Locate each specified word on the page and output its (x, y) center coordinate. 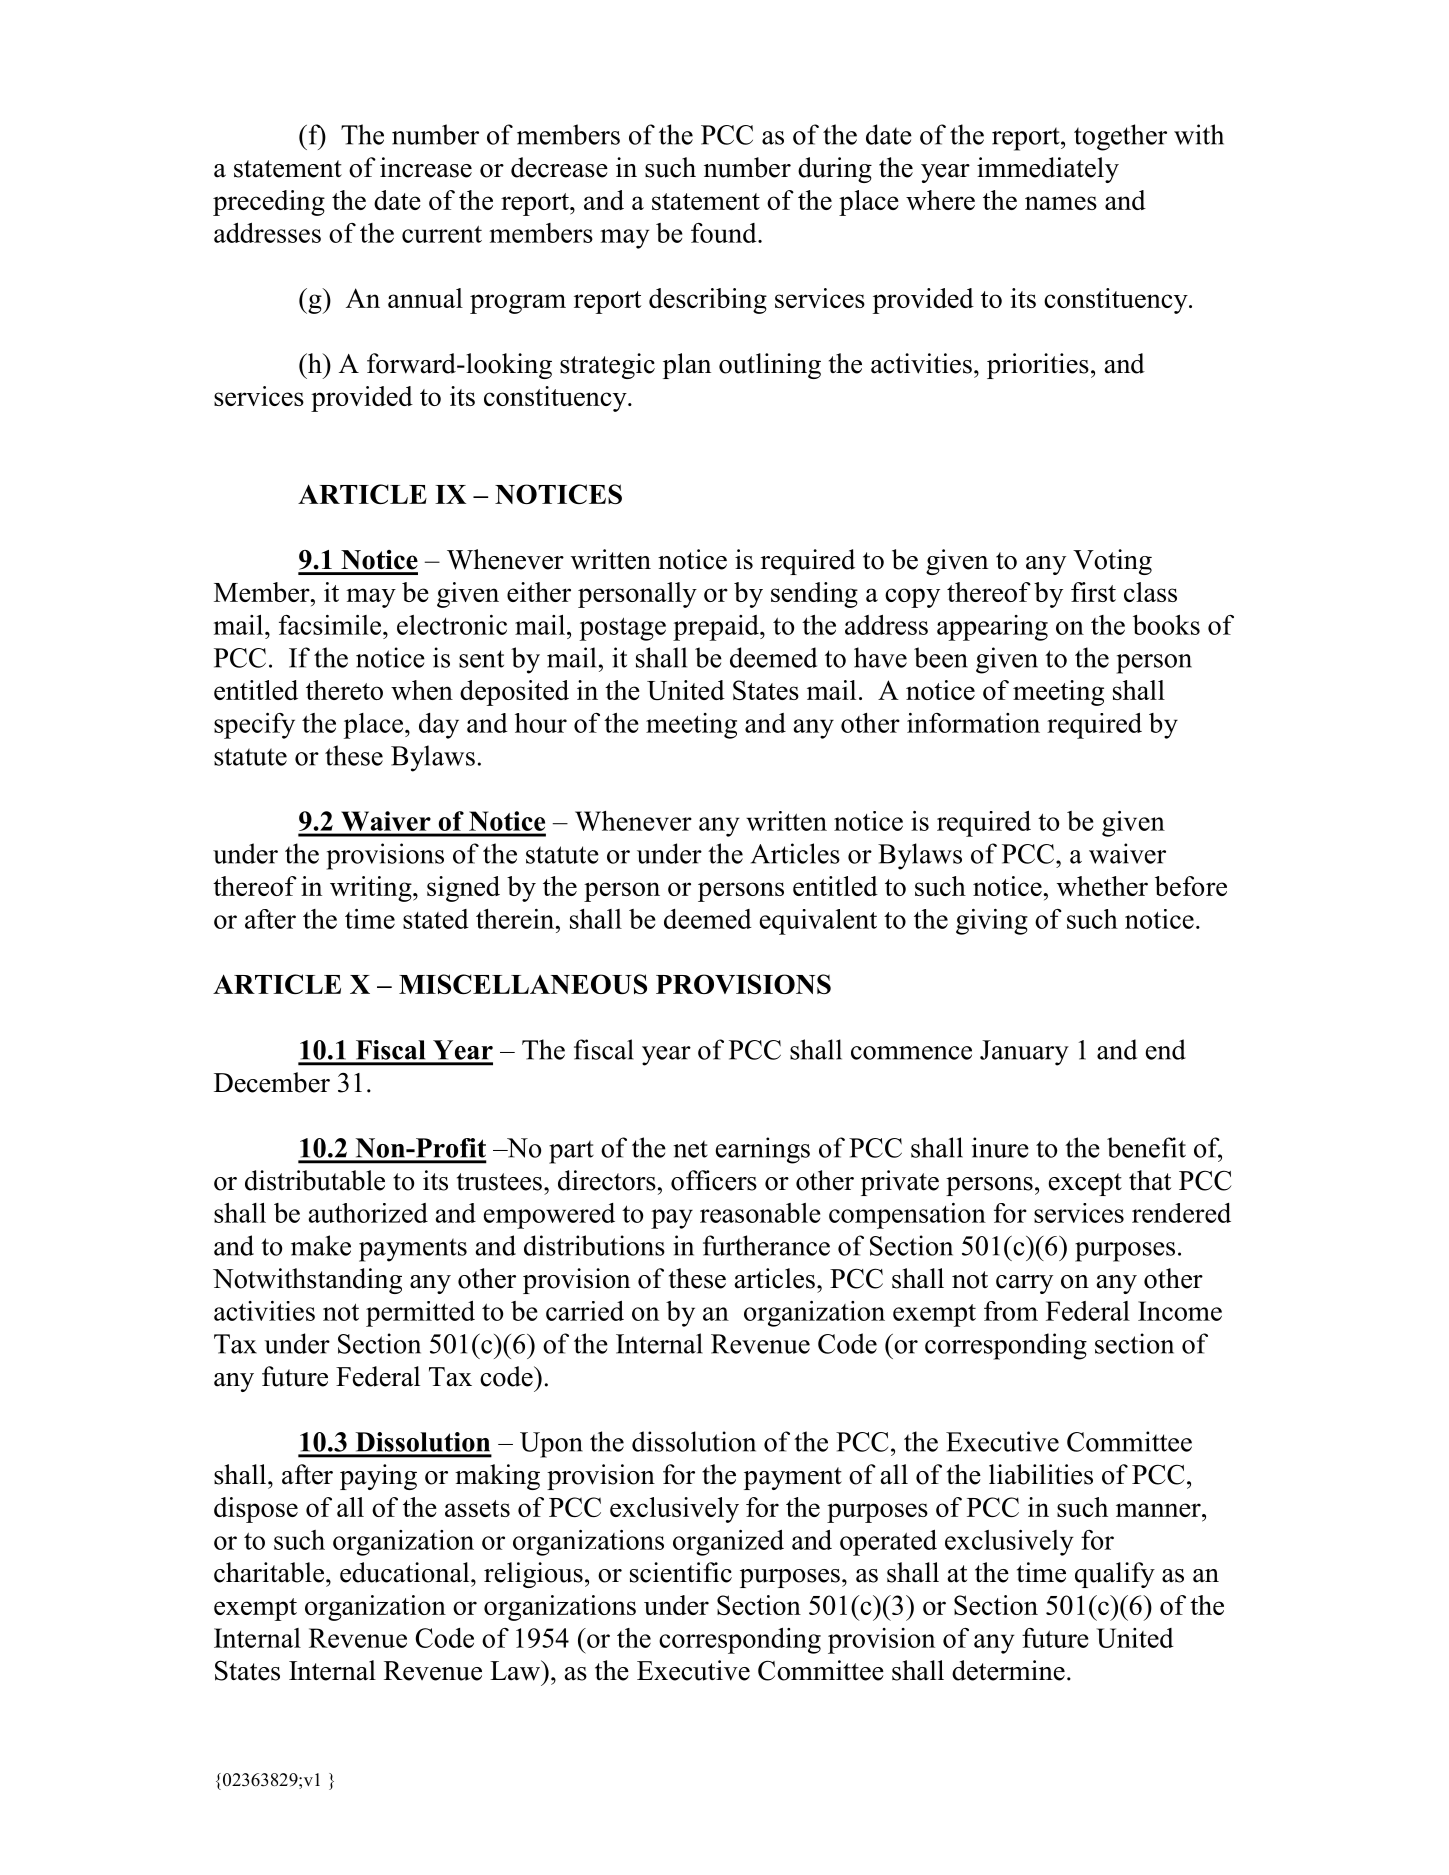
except (1085, 1184)
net (690, 1149)
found (725, 233)
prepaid (717, 628)
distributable (315, 1180)
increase (426, 167)
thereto (344, 690)
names (1061, 203)
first (1093, 592)
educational (406, 1572)
